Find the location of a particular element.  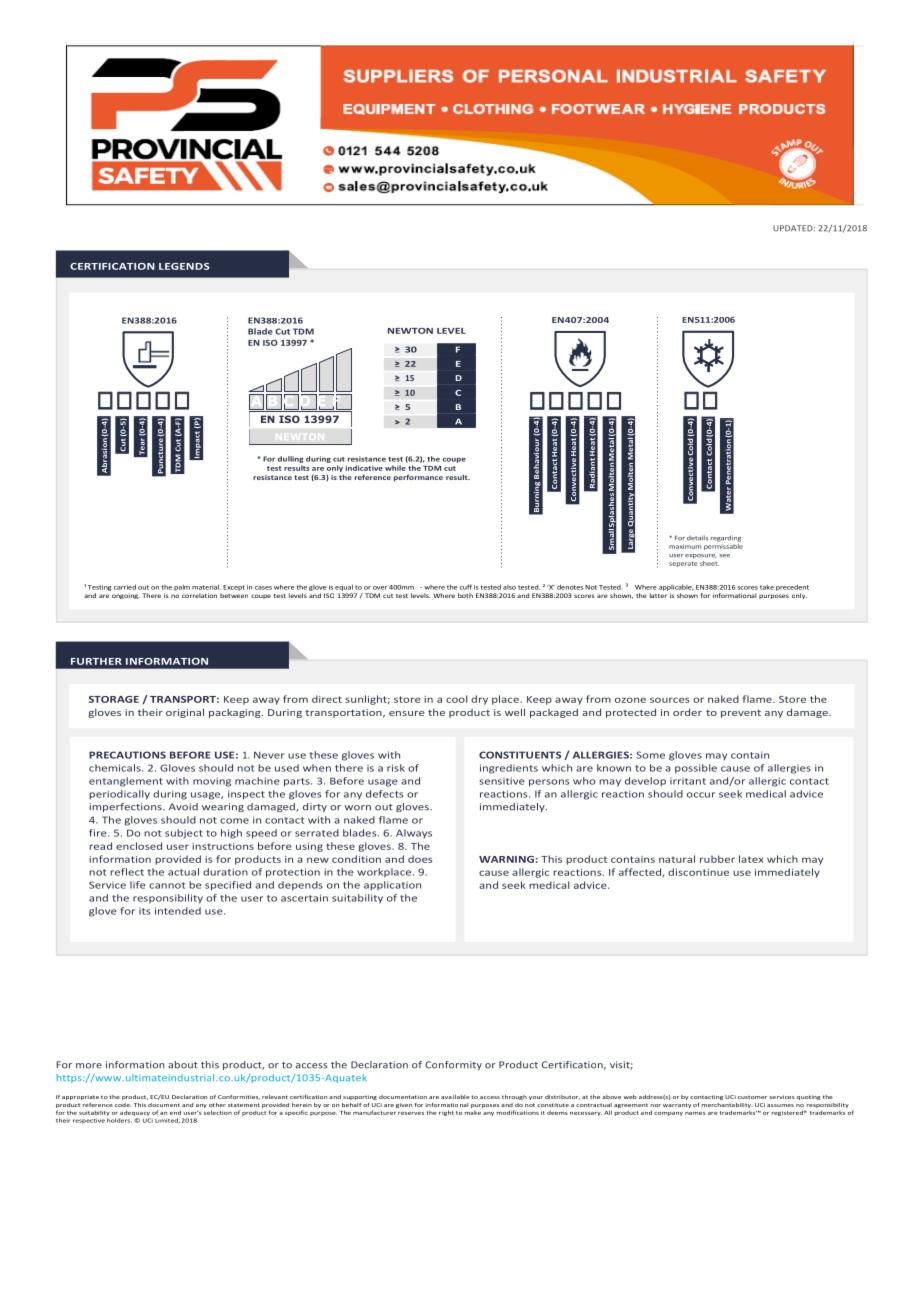

LEGENDS is located at coordinates (184, 266).
